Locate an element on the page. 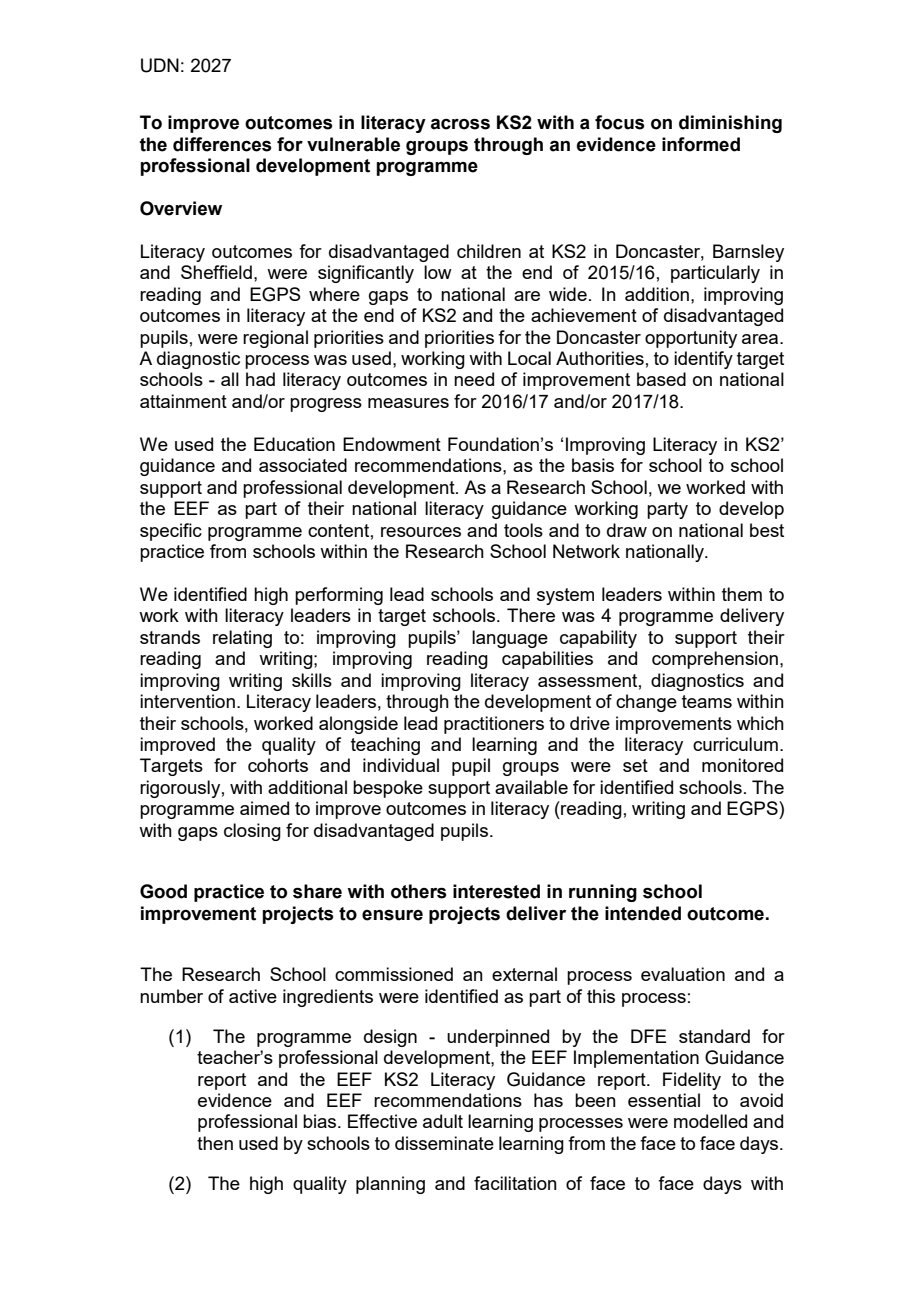  comprehension is located at coordinates (715, 660).
